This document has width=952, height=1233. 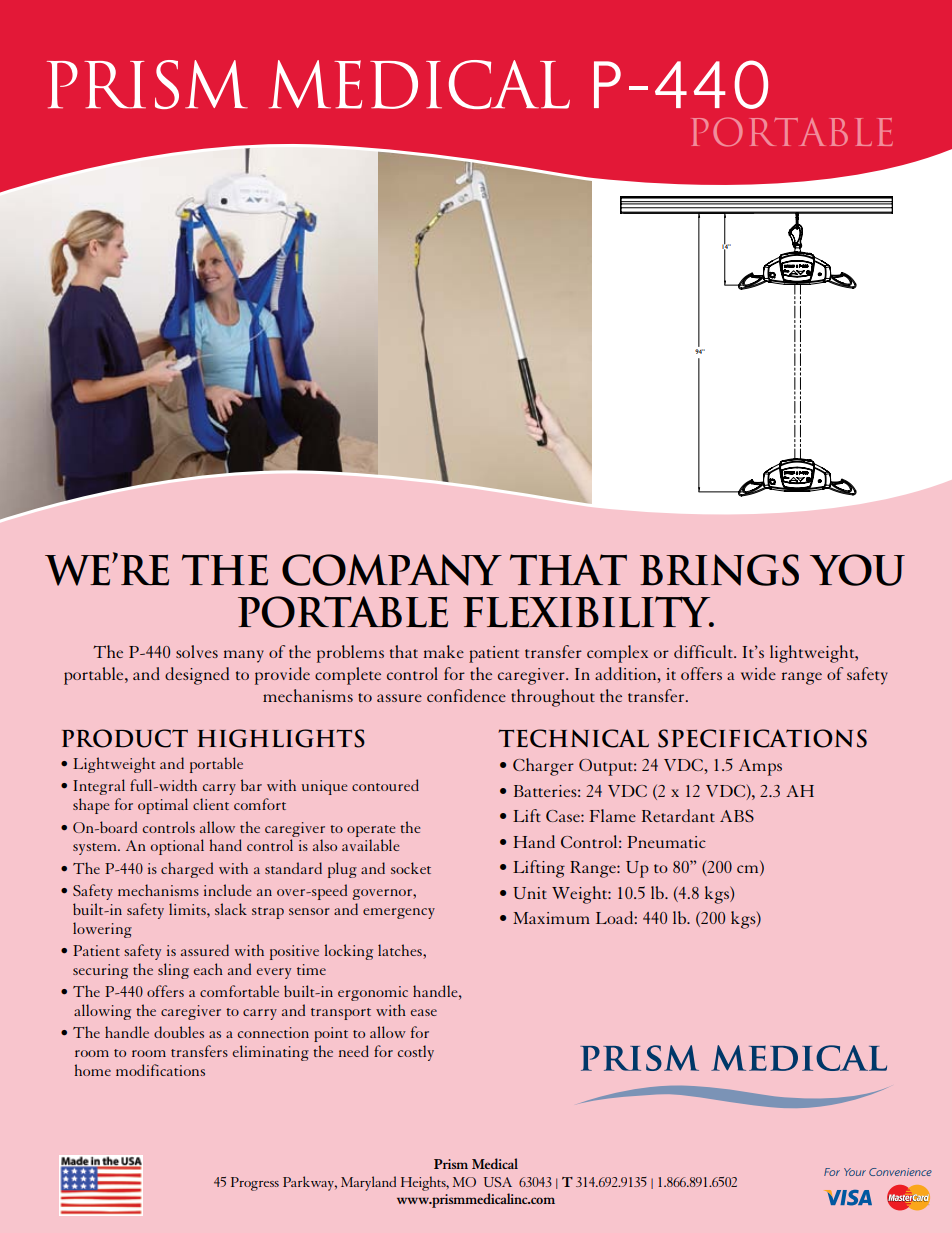 I want to click on Progress, so click(x=255, y=1184).
